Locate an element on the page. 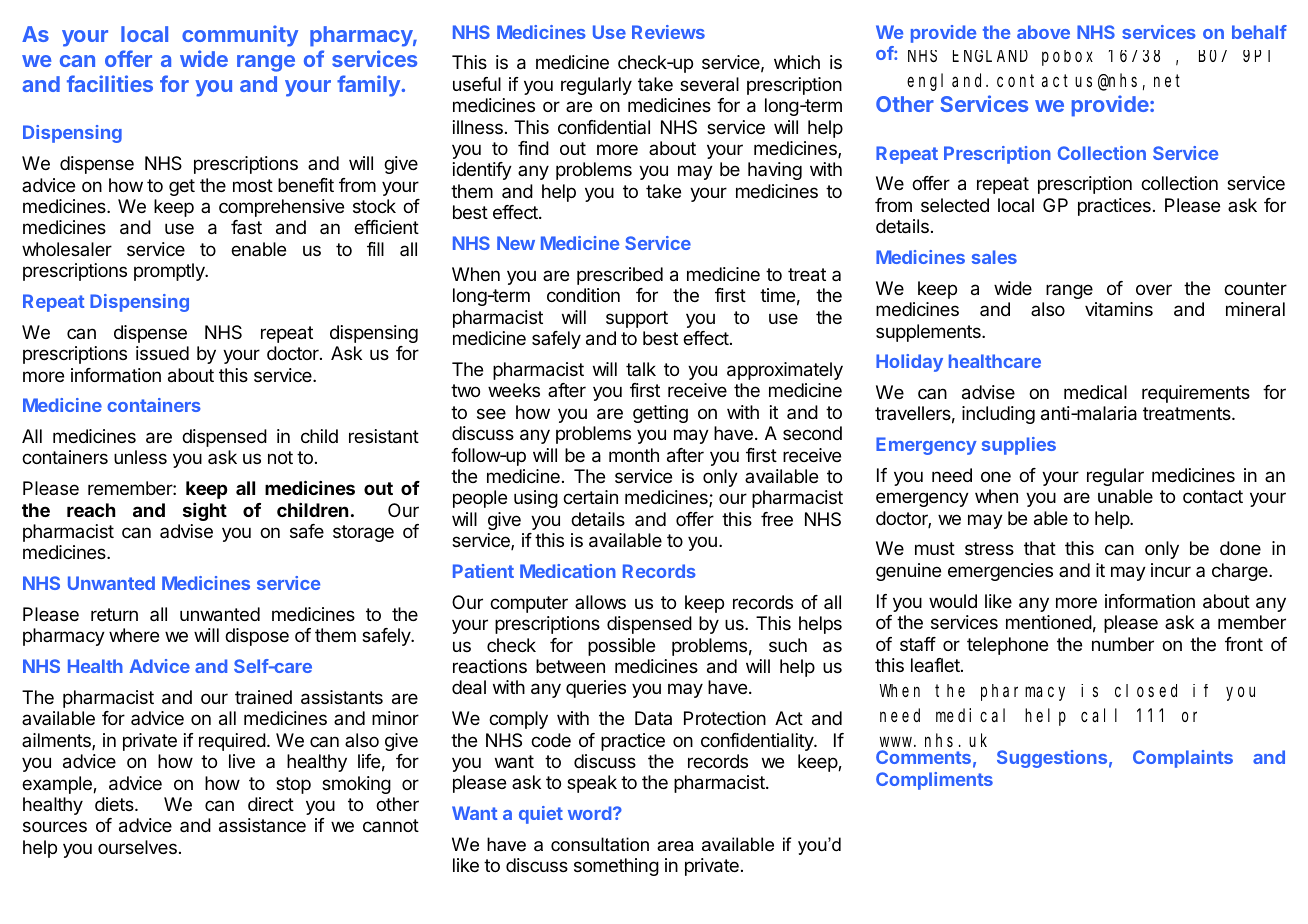 Image resolution: width=1308 pixels, height=924 pixels. ourselves is located at coordinates (137, 847).
